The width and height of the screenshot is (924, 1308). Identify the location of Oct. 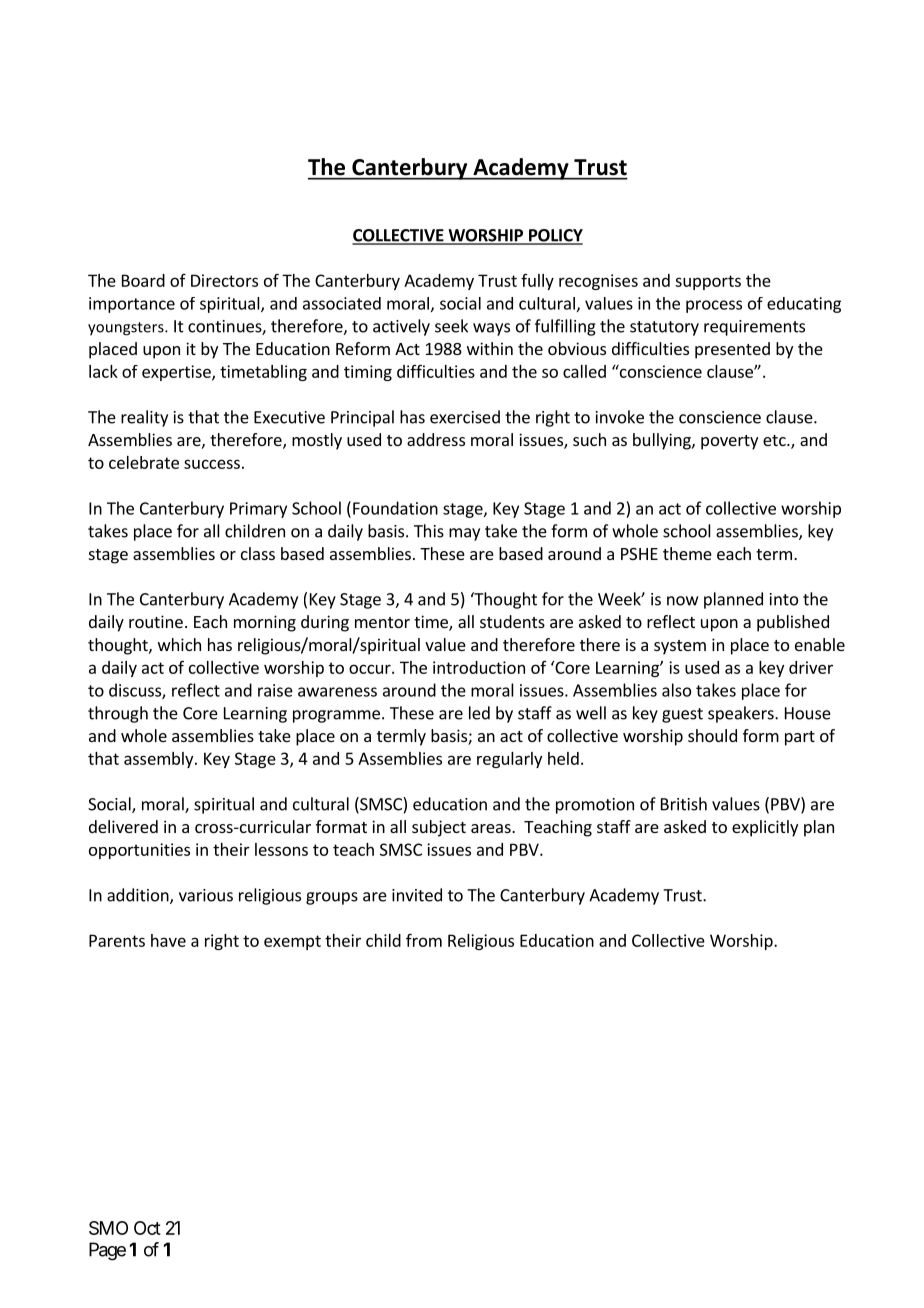
(147, 1228).
